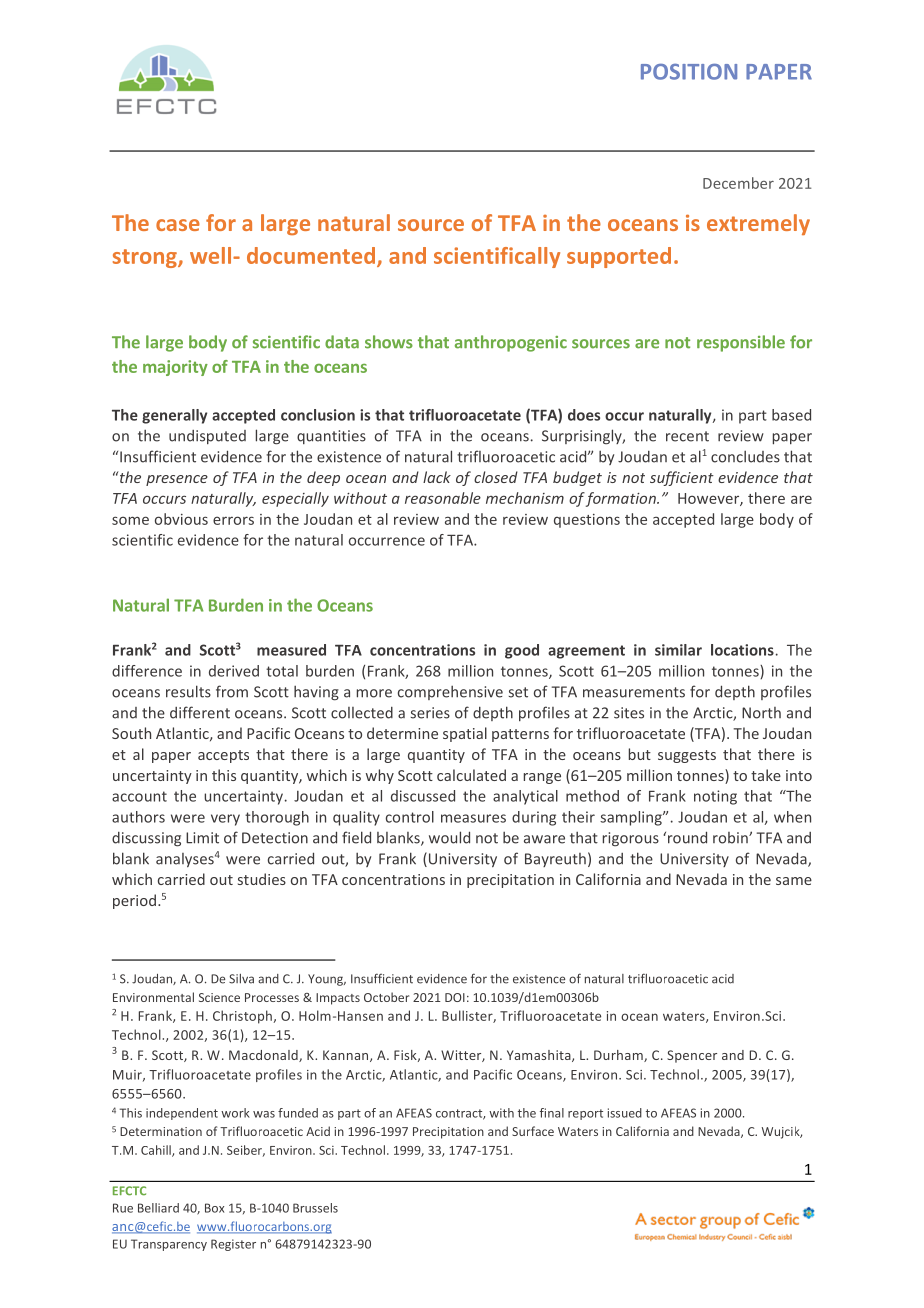 This screenshot has width=924, height=1308. What do you see at coordinates (742, 650) in the screenshot?
I see `locations` at bounding box center [742, 650].
